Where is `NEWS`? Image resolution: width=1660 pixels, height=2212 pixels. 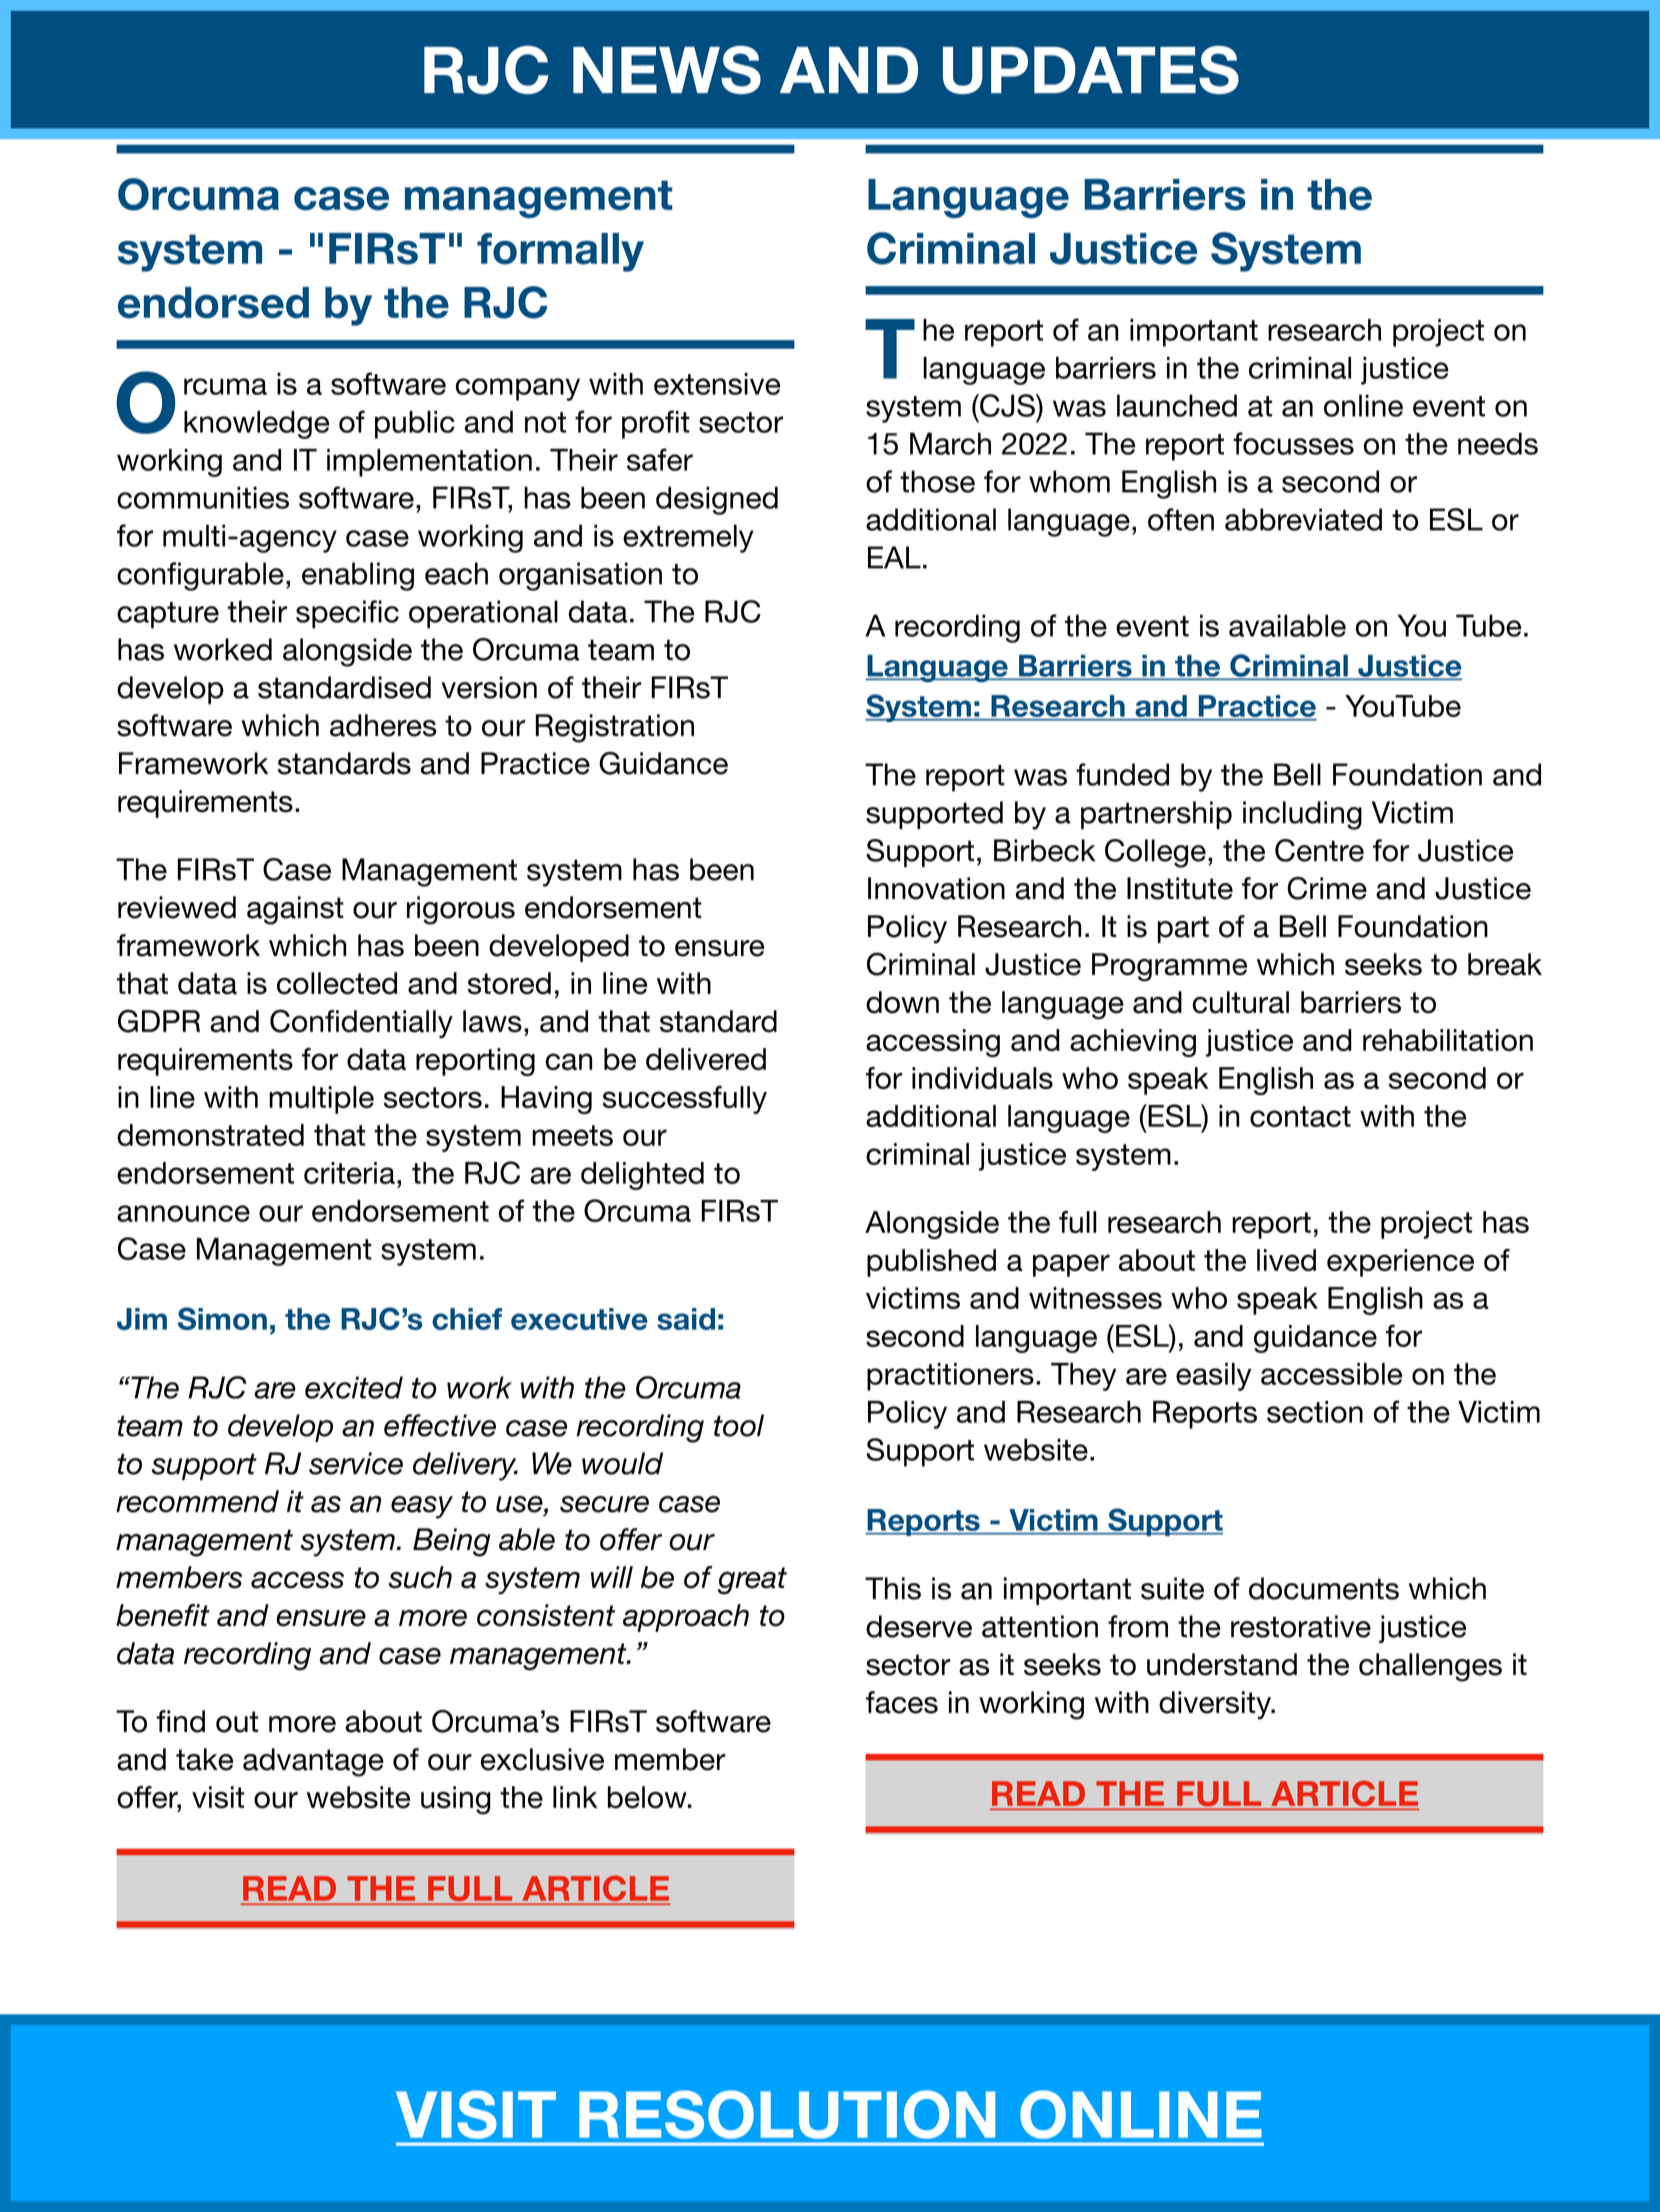
NEWS is located at coordinates (667, 69).
